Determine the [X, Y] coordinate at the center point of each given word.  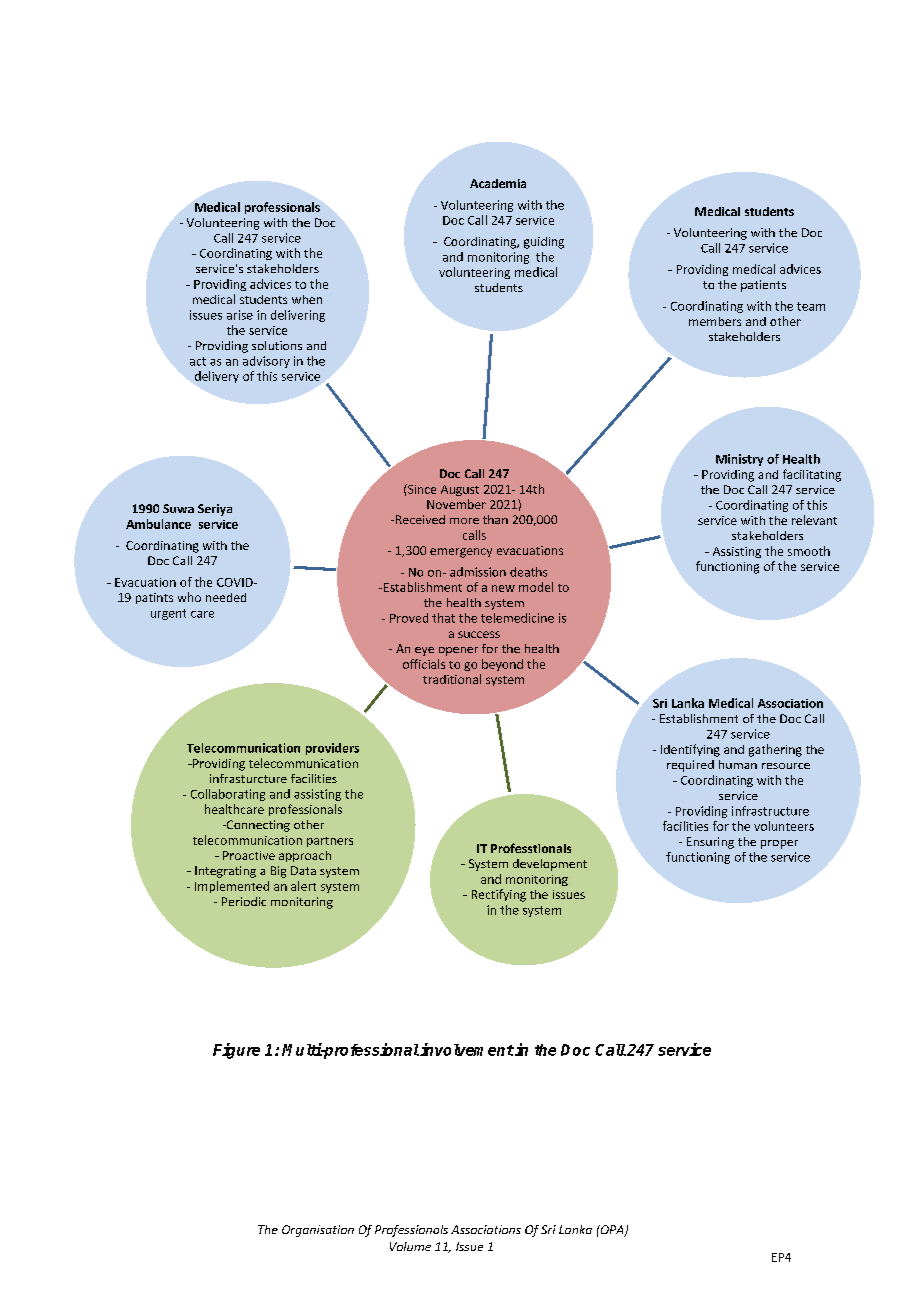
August [460, 490]
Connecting [257, 826]
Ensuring [710, 843]
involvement [467, 1049]
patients [763, 286]
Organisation [318, 1231]
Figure [236, 1051]
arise [240, 315]
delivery [217, 377]
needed [226, 597]
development [550, 865]
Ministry [739, 460]
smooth [809, 551]
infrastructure [770, 811]
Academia [498, 183]
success [479, 634]
